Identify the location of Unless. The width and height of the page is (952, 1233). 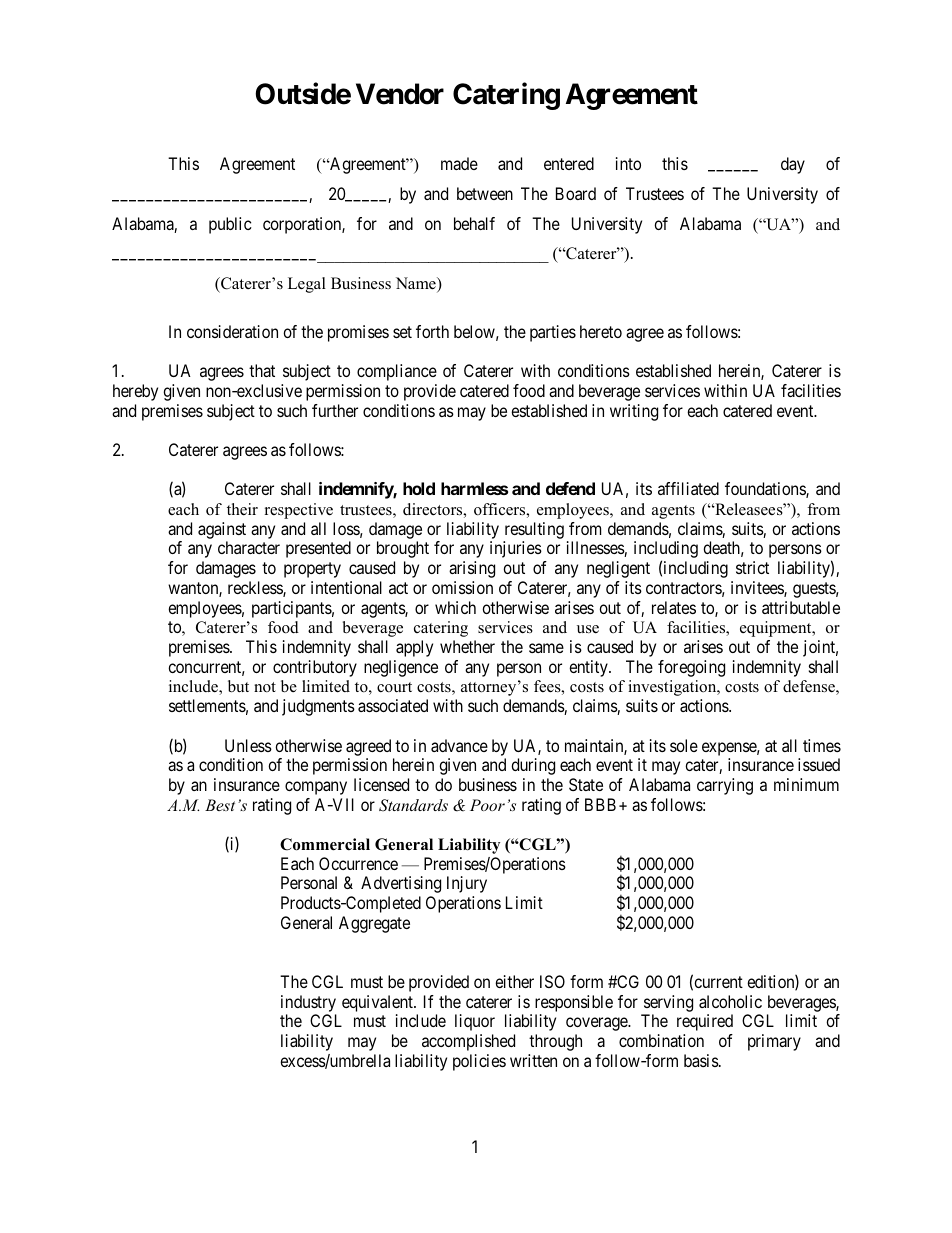
(248, 745).
